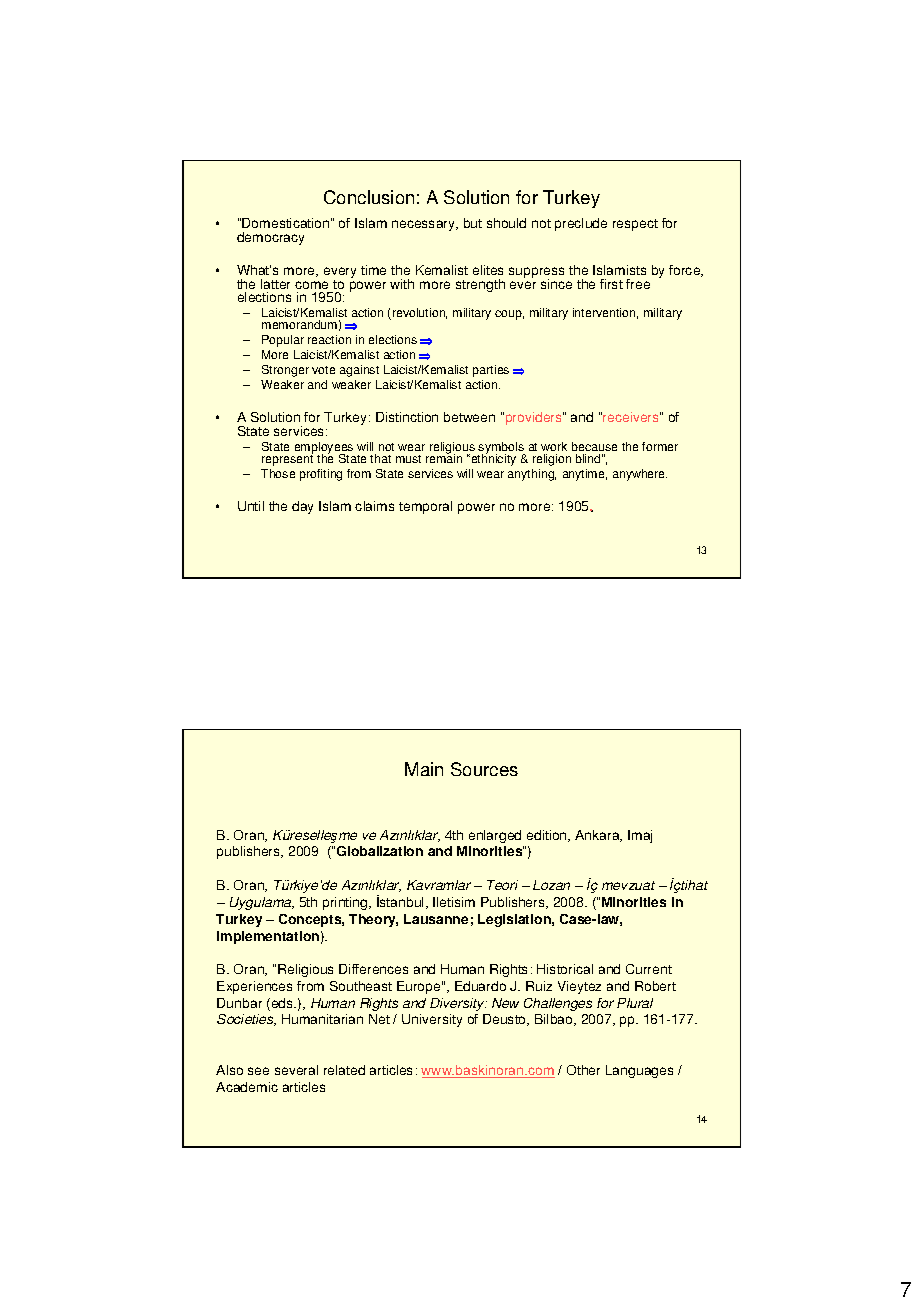 The width and height of the page is (924, 1308). What do you see at coordinates (258, 1071) in the page?
I see `see` at bounding box center [258, 1071].
